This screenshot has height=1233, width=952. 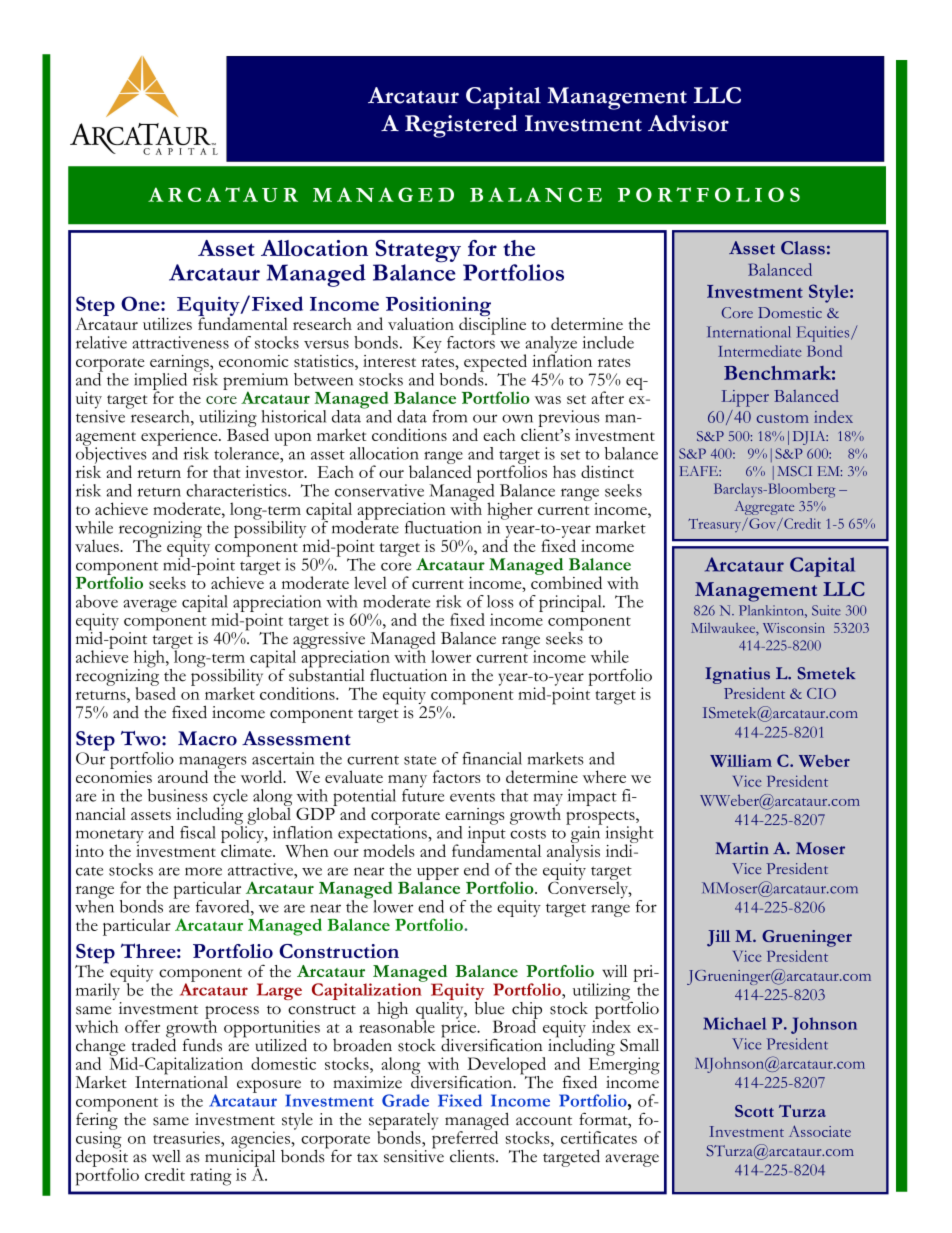 What do you see at coordinates (688, 123) in the screenshot?
I see `Advisor` at bounding box center [688, 123].
